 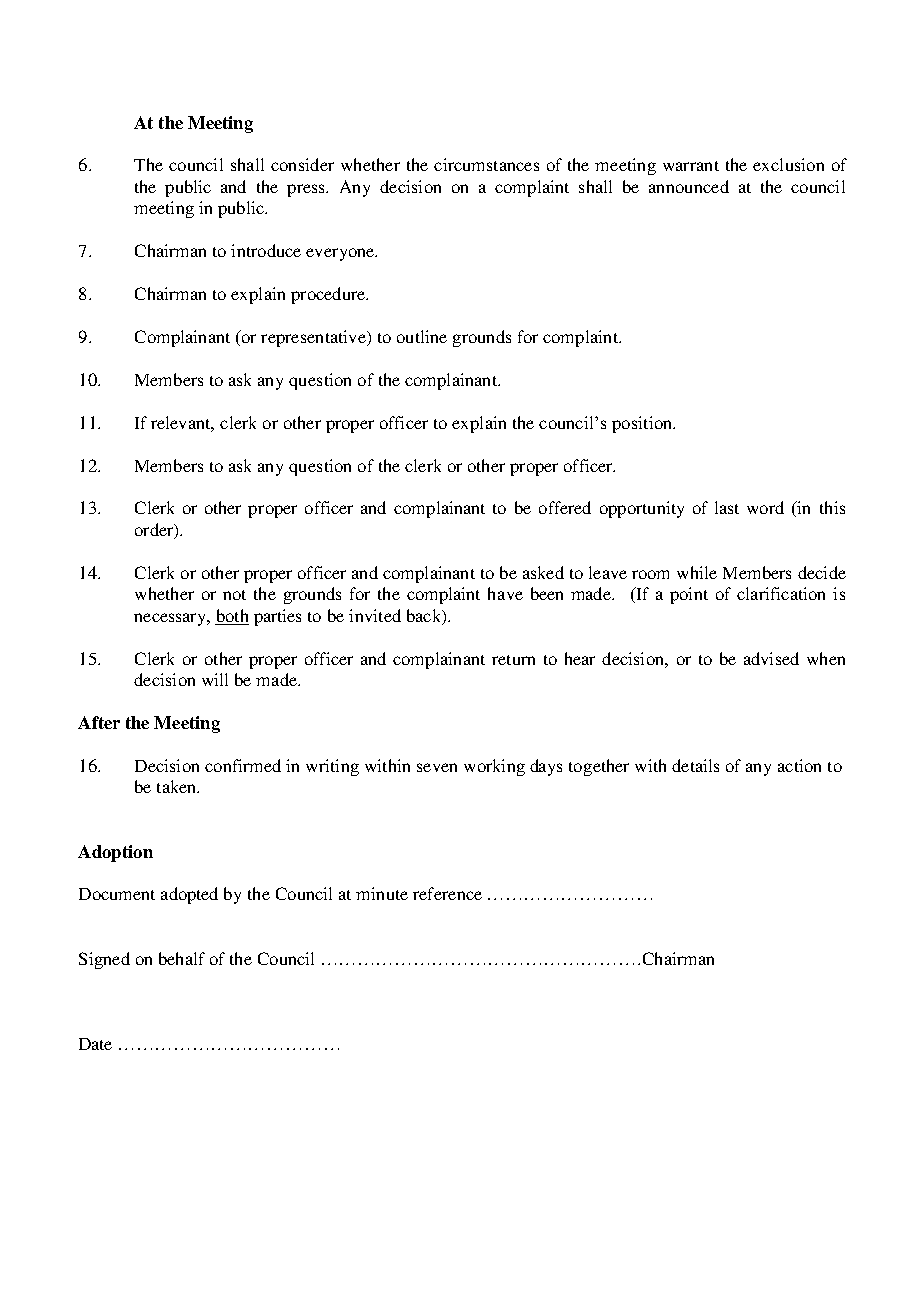 I want to click on press, so click(x=307, y=190).
